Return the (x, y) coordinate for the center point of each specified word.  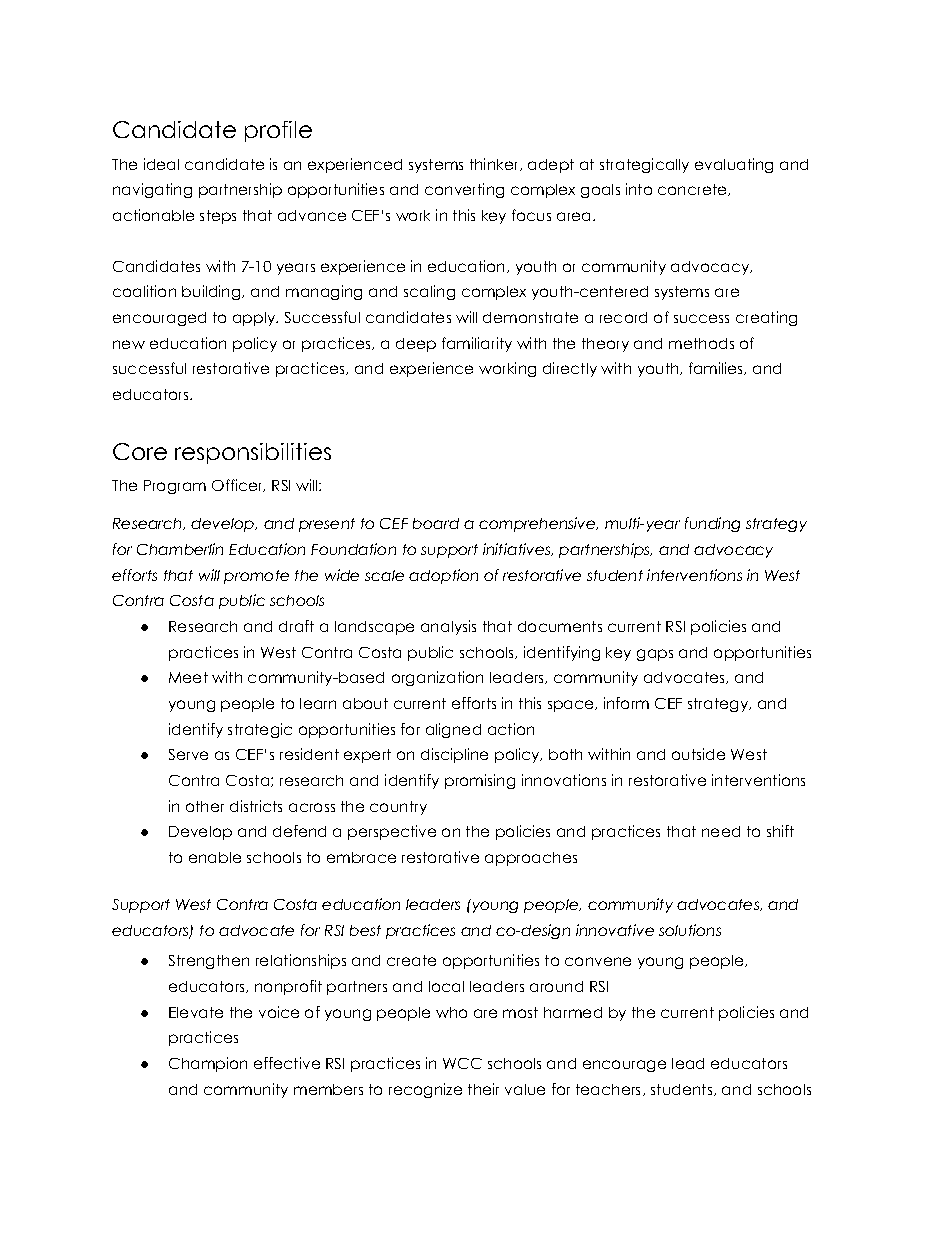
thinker (495, 164)
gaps (655, 655)
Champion (208, 1064)
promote (256, 577)
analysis (448, 627)
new (129, 344)
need (721, 831)
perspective (392, 832)
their (483, 1089)
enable (215, 857)
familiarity (477, 344)
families (717, 368)
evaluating (734, 165)
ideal (161, 164)
